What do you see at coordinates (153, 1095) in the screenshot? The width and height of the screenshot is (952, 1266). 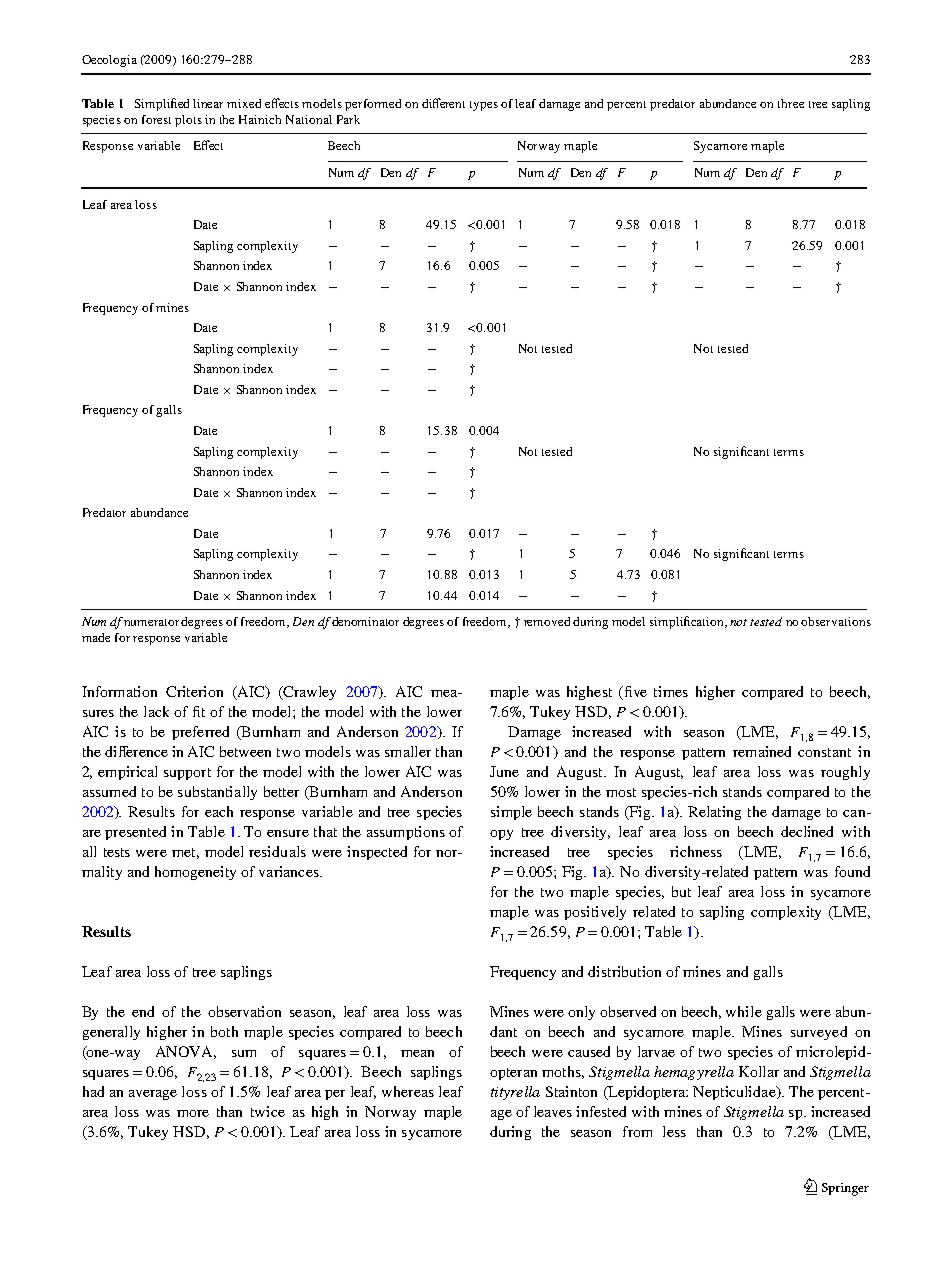 I see `average` at bounding box center [153, 1095].
